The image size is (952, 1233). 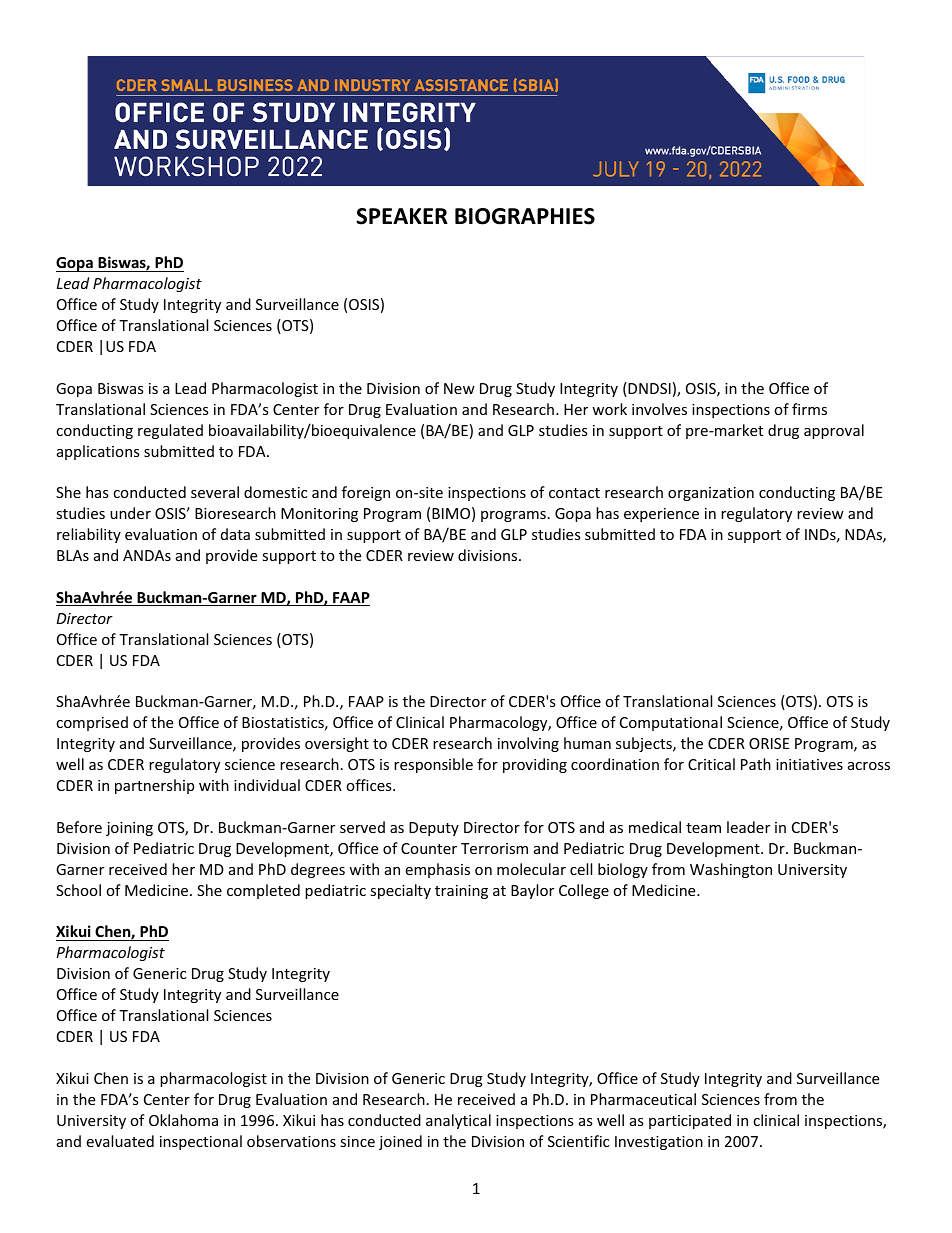 What do you see at coordinates (92, 723) in the screenshot?
I see `comprised` at bounding box center [92, 723].
